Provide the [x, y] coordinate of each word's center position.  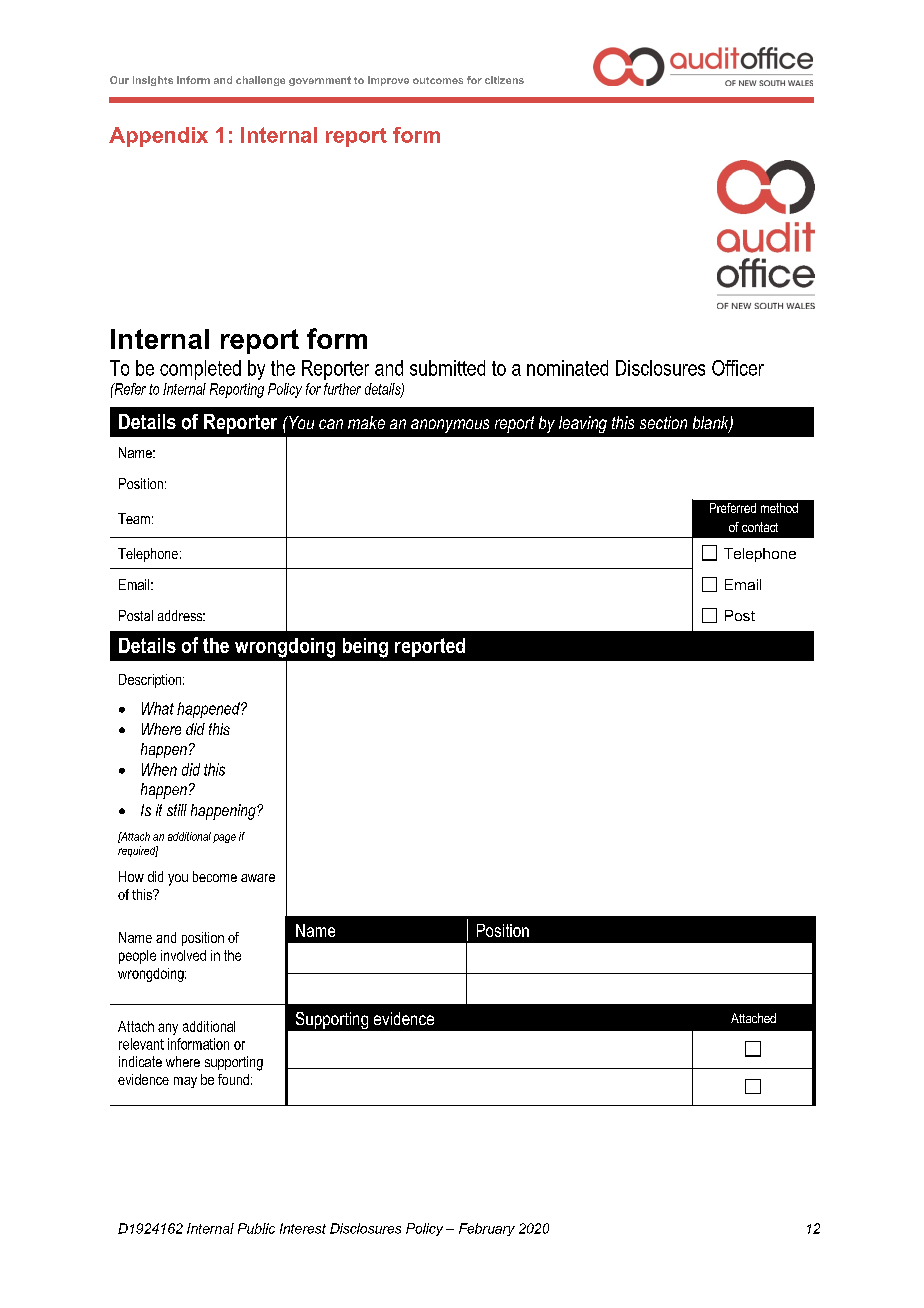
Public [256, 1228]
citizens [504, 80]
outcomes [438, 80]
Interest [303, 1228]
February [487, 1229]
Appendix [158, 137]
